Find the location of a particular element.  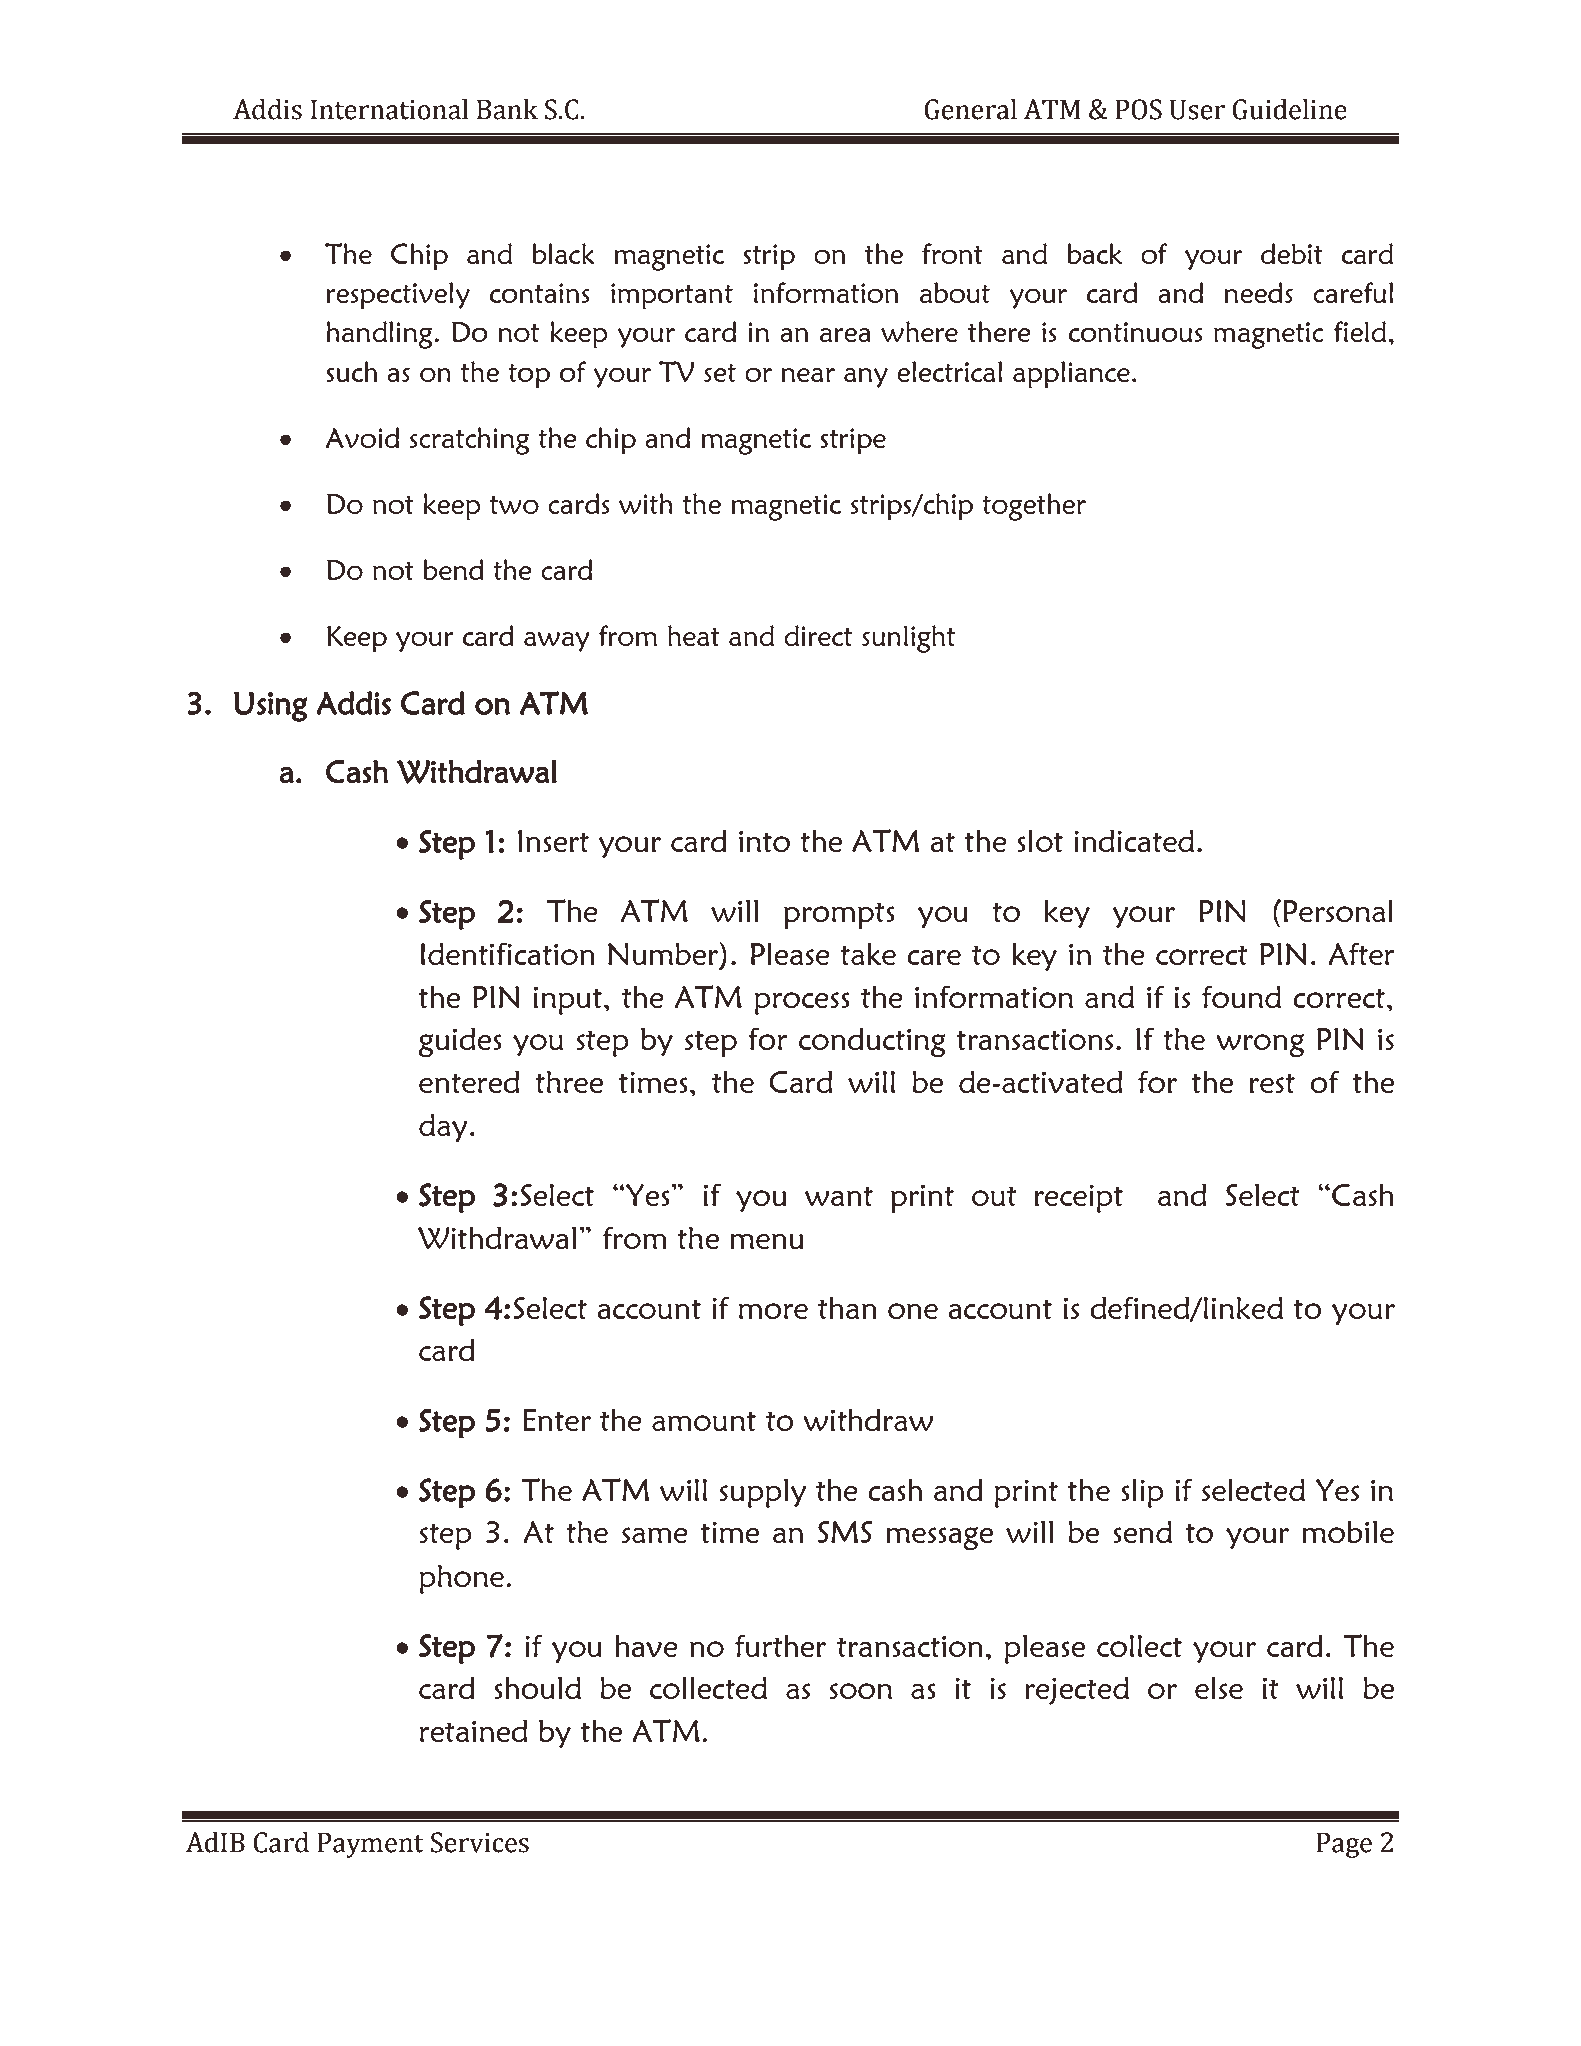

Payment is located at coordinates (370, 1845).
